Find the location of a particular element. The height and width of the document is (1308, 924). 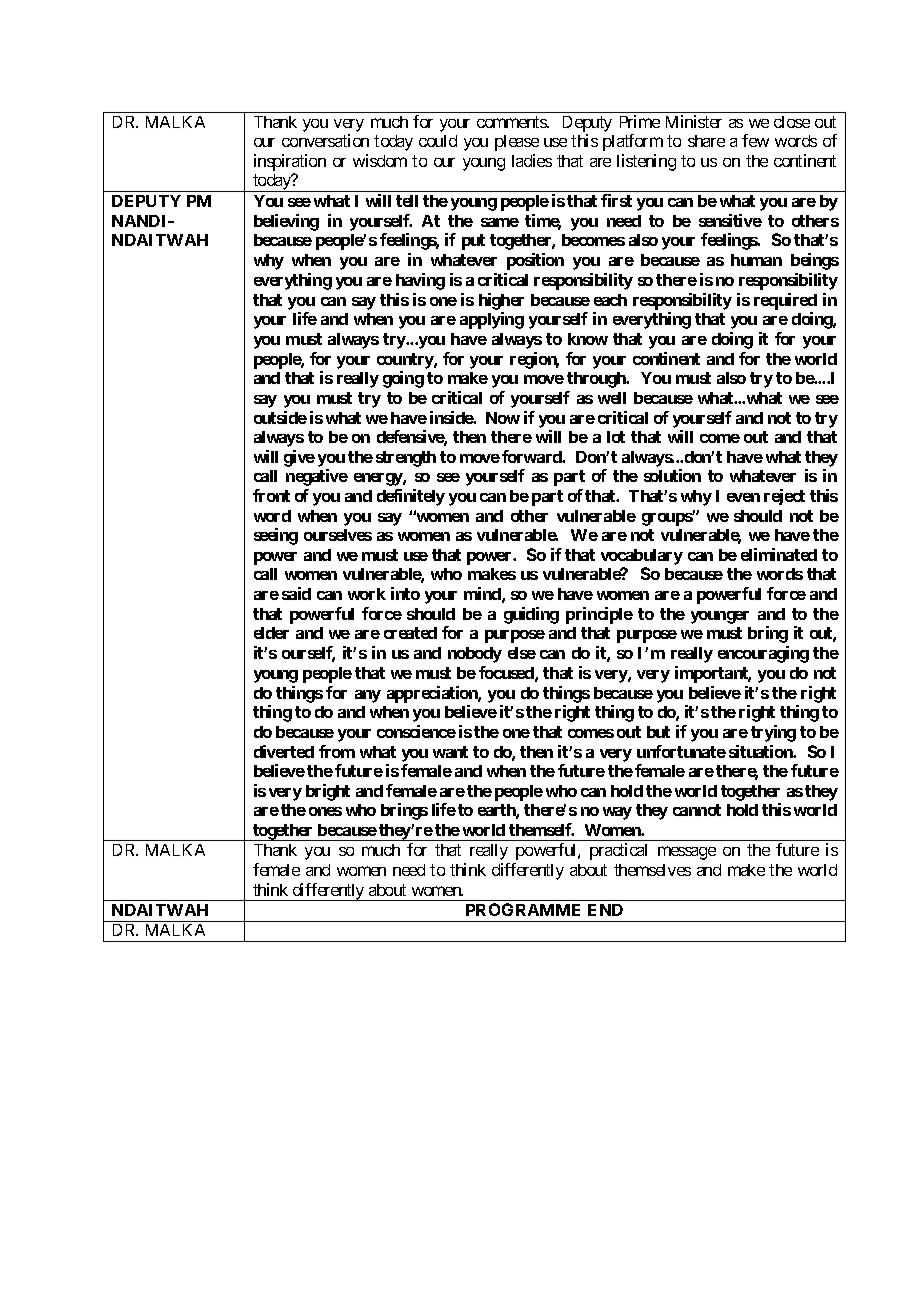

definitely is located at coordinates (411, 497).
